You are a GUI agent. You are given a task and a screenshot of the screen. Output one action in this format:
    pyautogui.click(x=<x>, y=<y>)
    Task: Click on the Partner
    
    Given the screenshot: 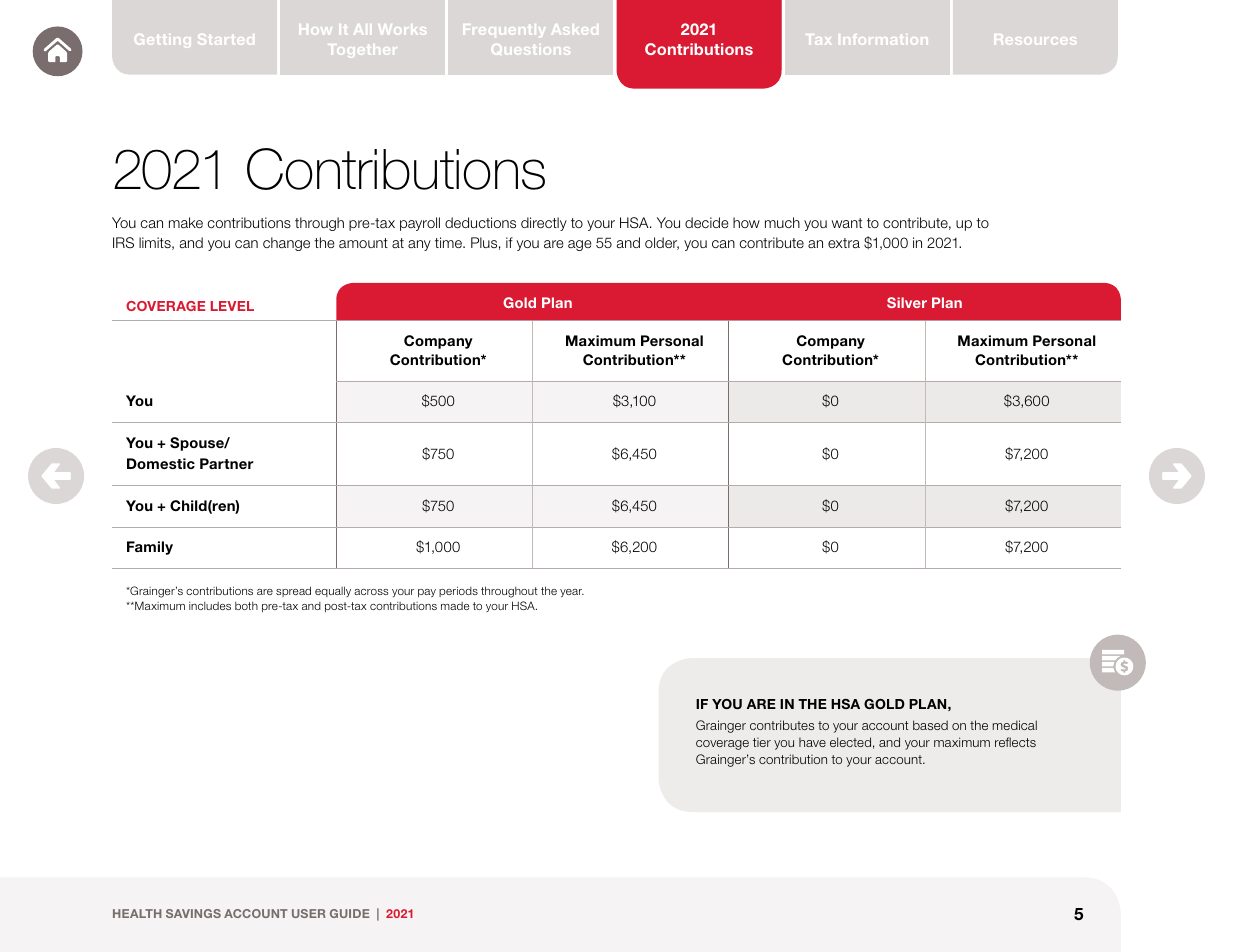 What is the action you would take?
    pyautogui.click(x=227, y=463)
